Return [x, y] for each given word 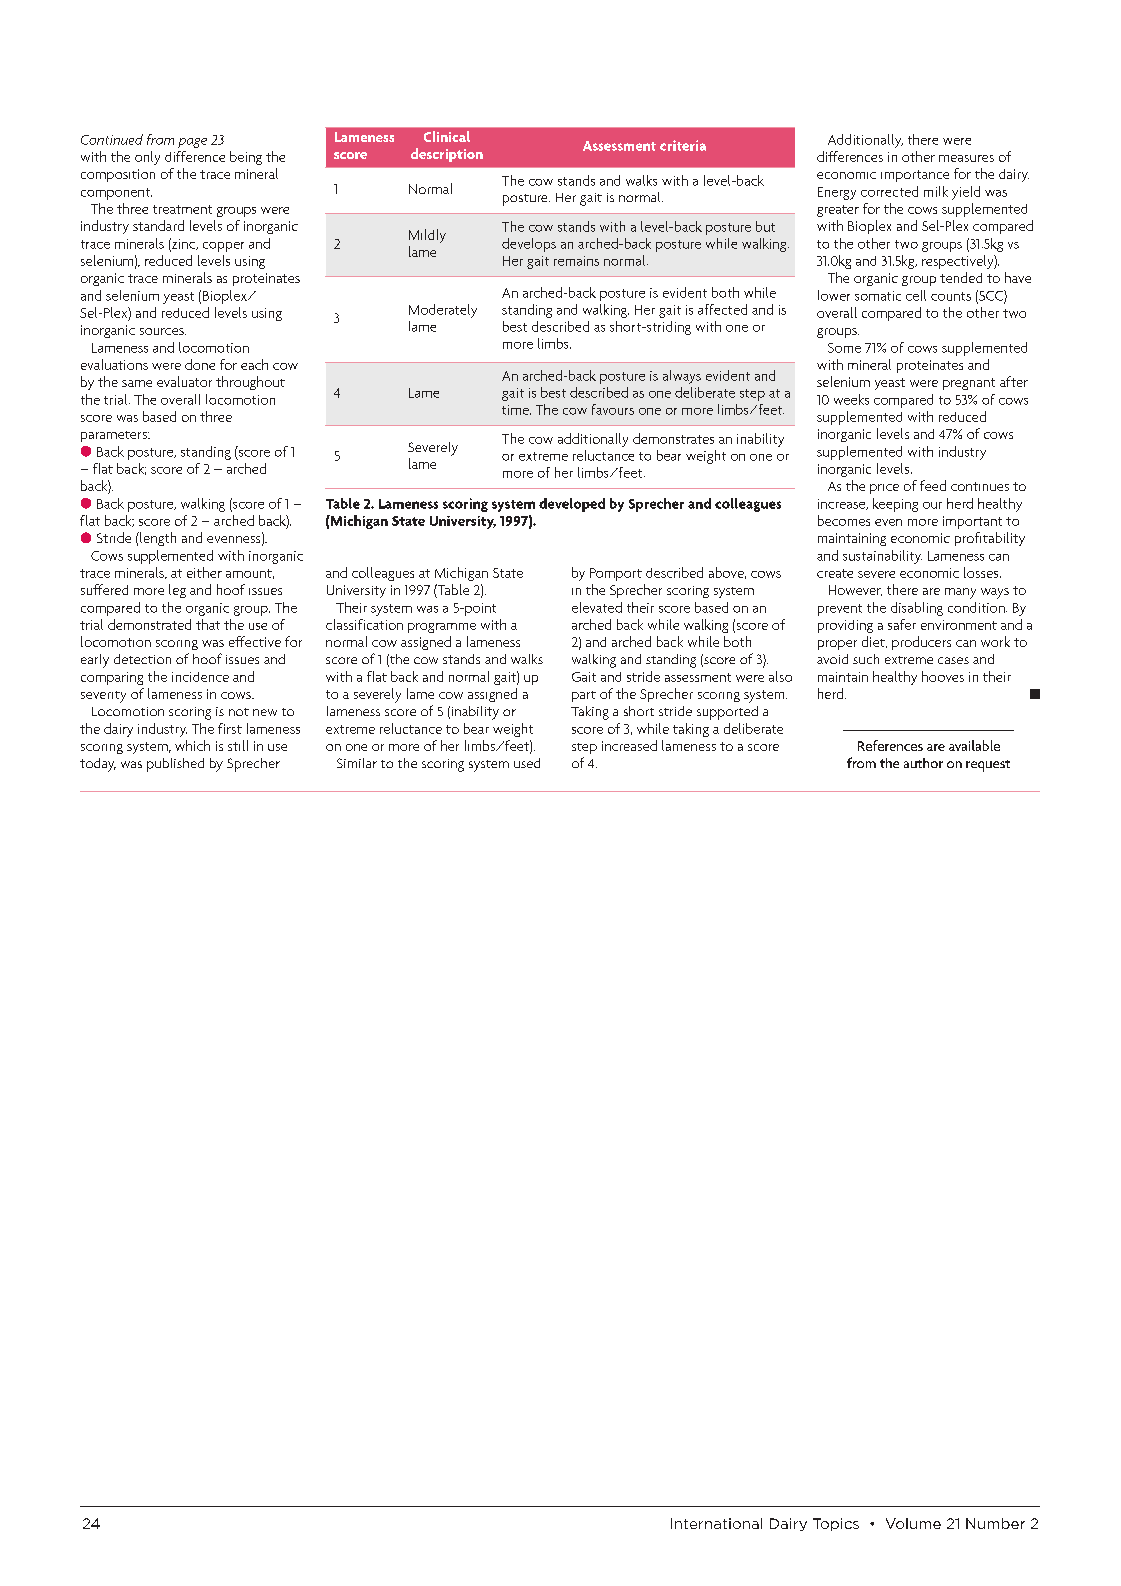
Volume [913, 1523]
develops [529, 245]
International [716, 1523]
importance [915, 176]
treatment [182, 209]
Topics [836, 1524]
